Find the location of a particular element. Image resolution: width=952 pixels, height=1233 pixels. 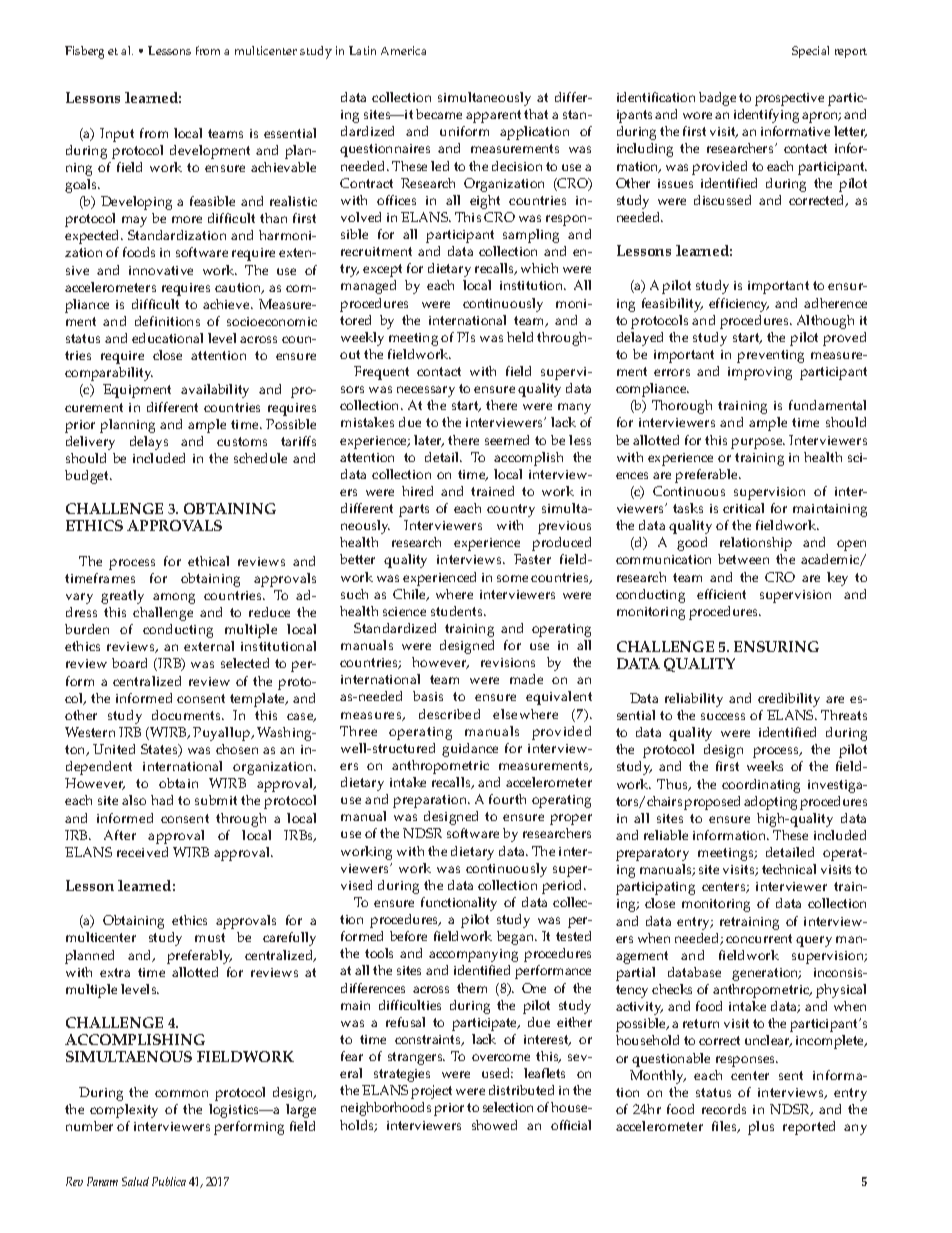

States is located at coordinates (160, 750).
